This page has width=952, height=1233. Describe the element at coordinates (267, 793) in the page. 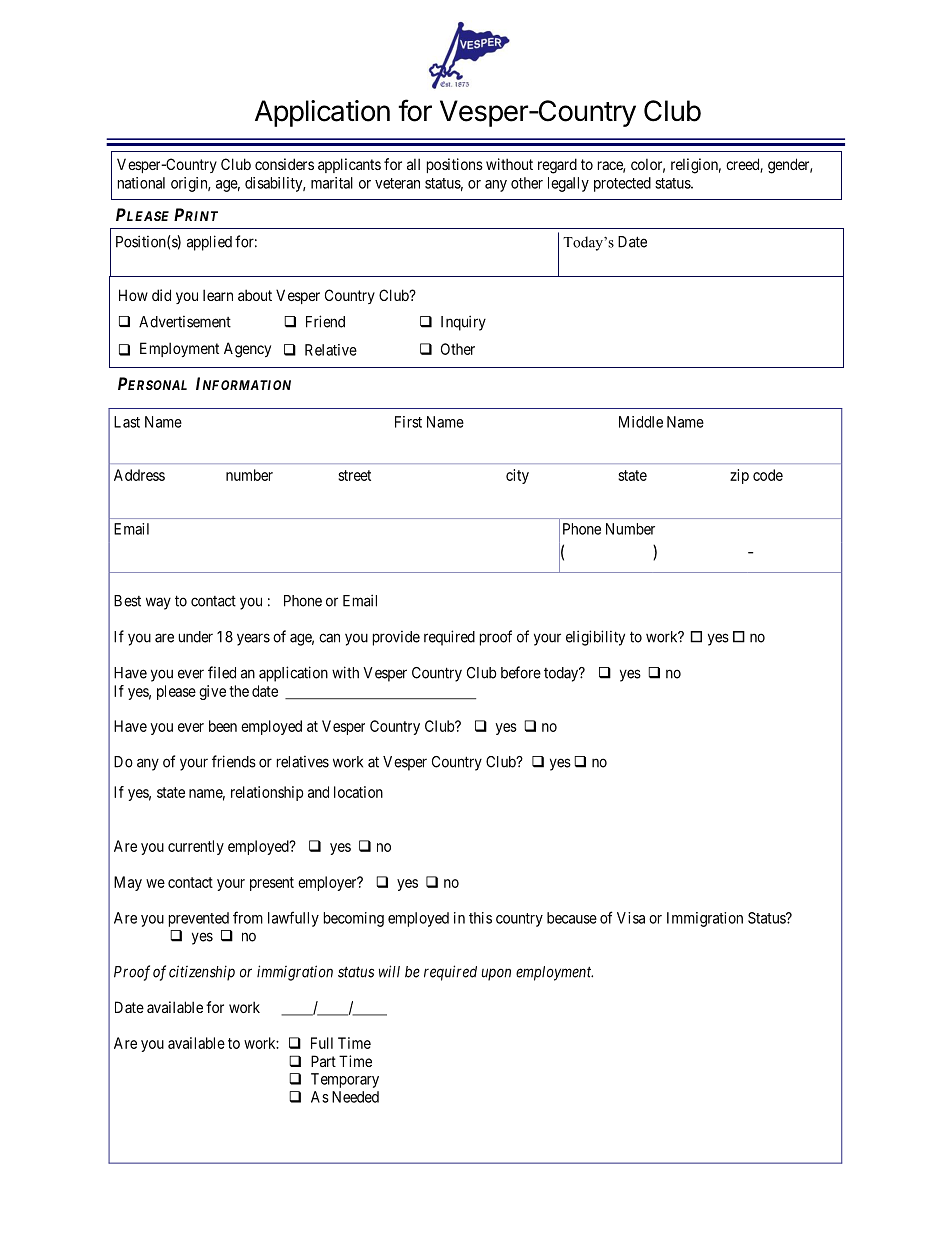

I see `relationship` at that location.
